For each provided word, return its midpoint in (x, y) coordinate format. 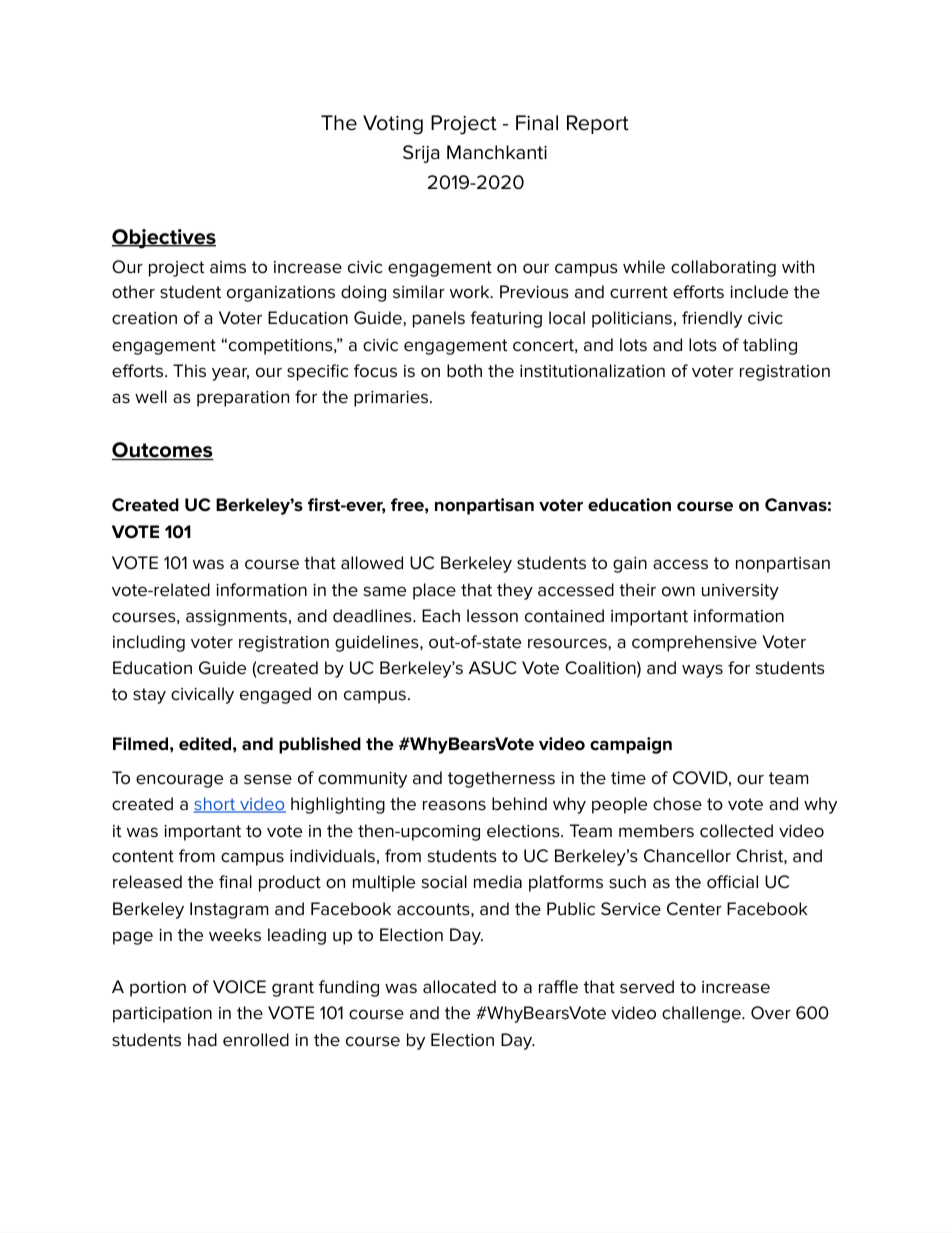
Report (598, 124)
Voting (393, 125)
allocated (459, 987)
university (740, 592)
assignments (236, 618)
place (434, 591)
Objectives (164, 239)
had (202, 1040)
